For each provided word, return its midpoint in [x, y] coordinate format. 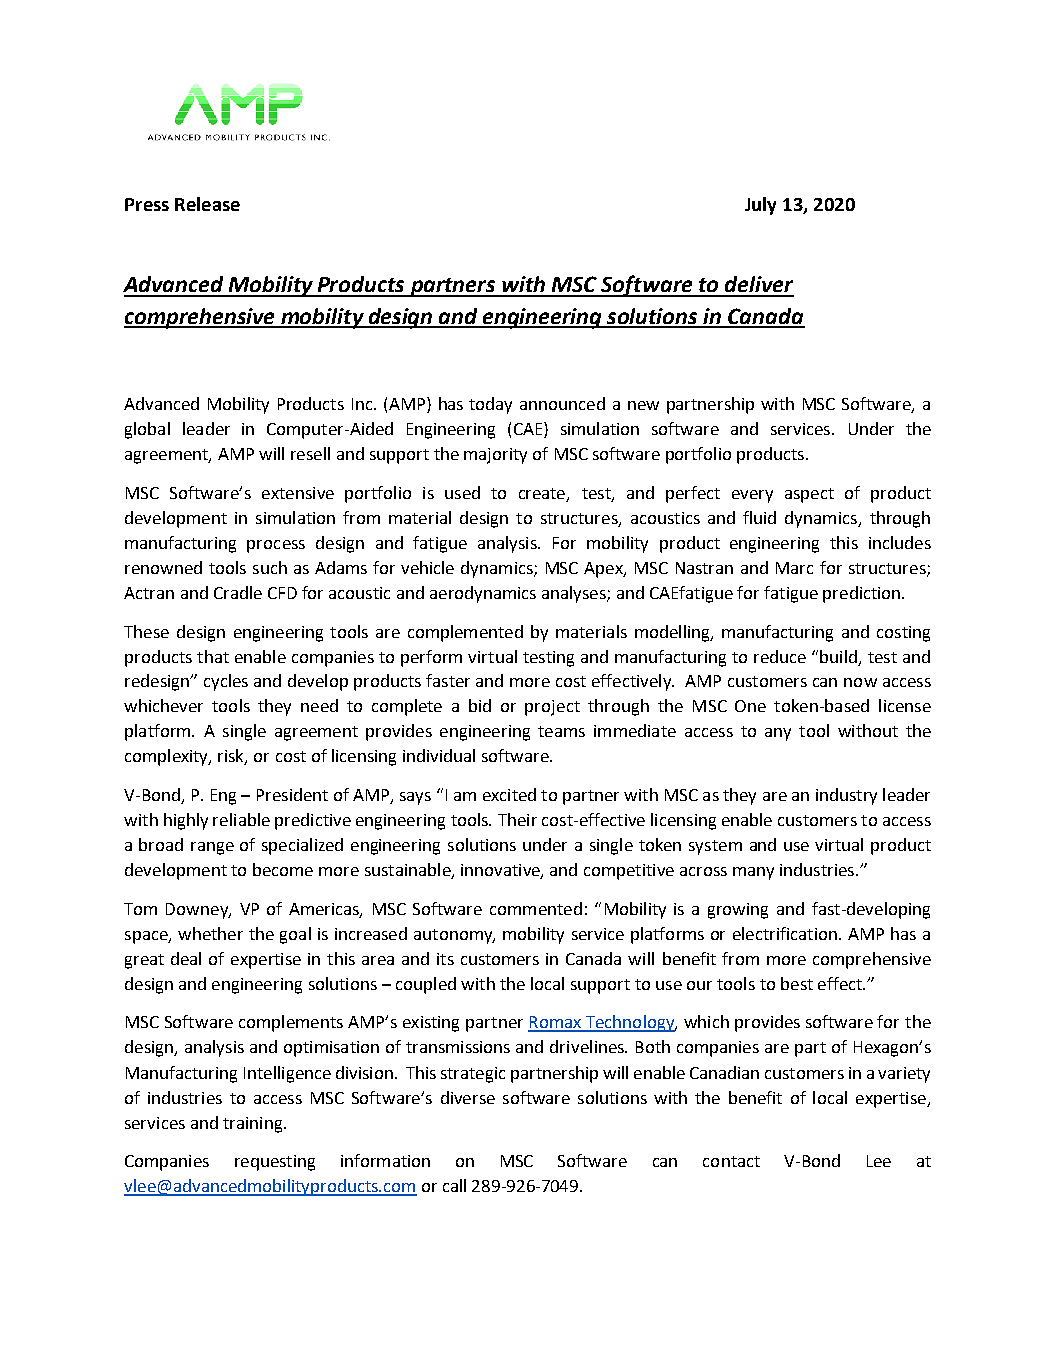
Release [207, 204]
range [212, 848]
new [643, 405]
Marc [794, 568]
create [543, 494]
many [753, 873]
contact [731, 1161]
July [760, 206]
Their [517, 819]
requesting [275, 1163]
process [276, 546]
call [454, 1185]
